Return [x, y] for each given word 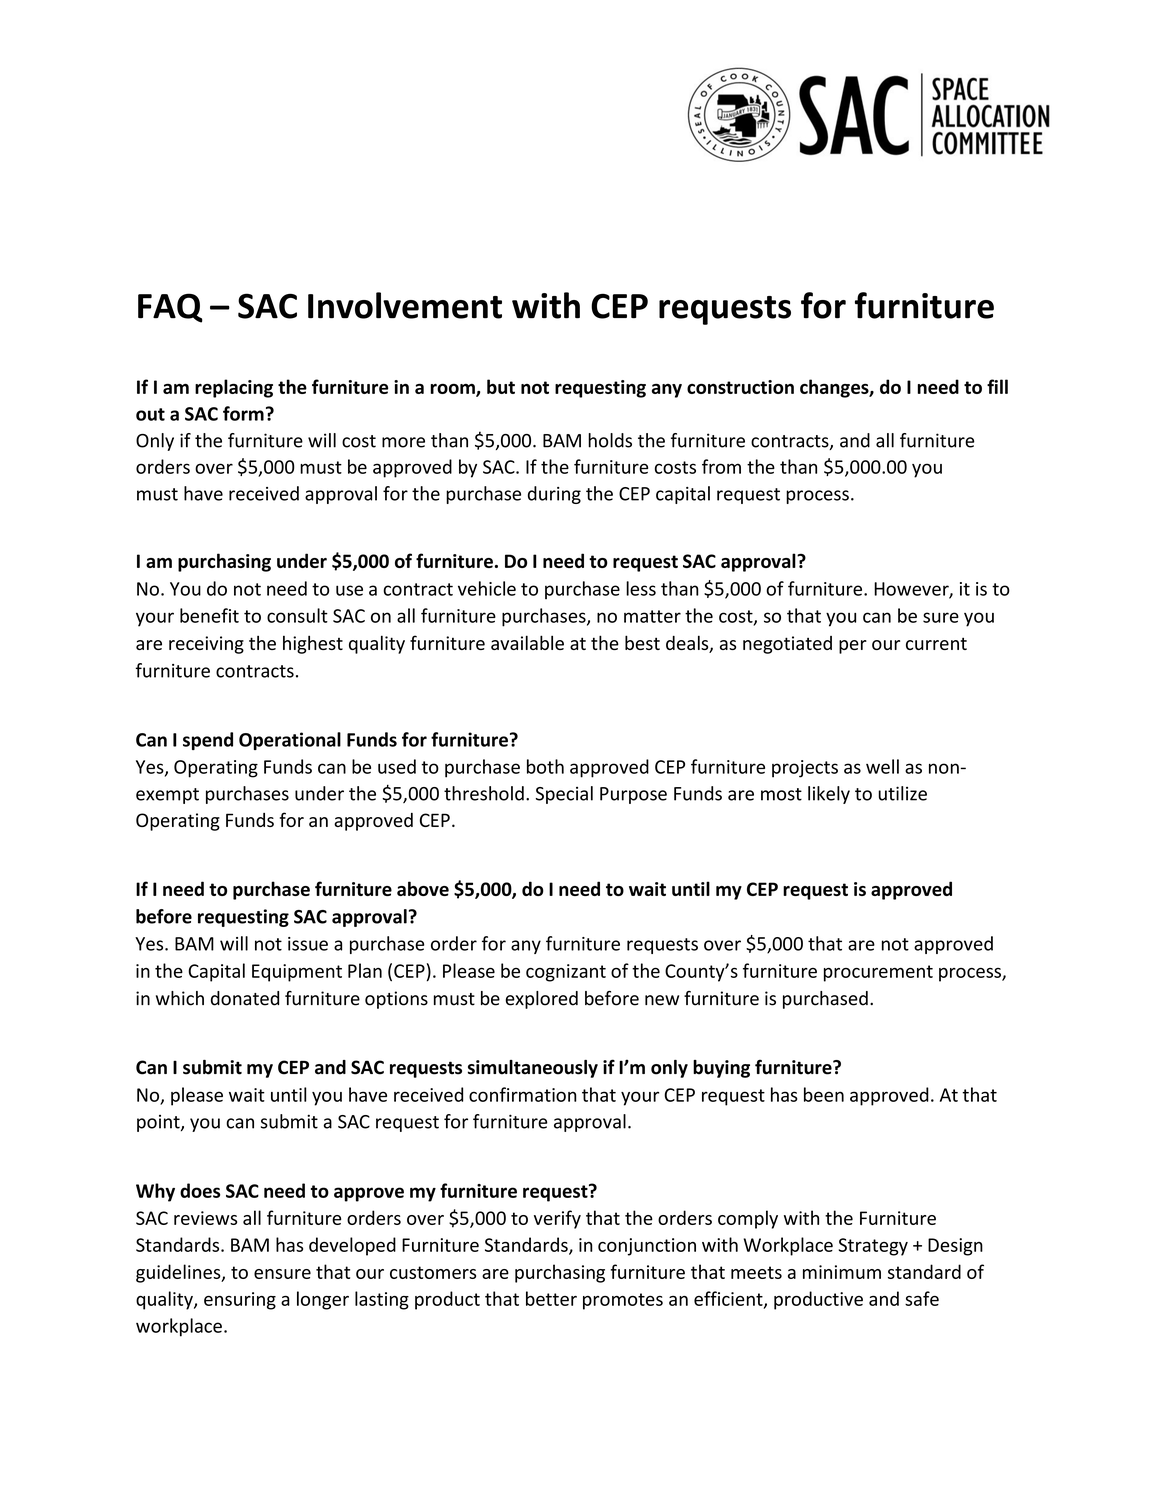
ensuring [240, 1301]
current [936, 643]
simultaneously [533, 1069]
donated [245, 998]
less [641, 588]
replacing [234, 388]
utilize [902, 793]
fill [997, 386]
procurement [878, 973]
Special [564, 795]
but [501, 386]
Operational [290, 741]
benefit [209, 615]
